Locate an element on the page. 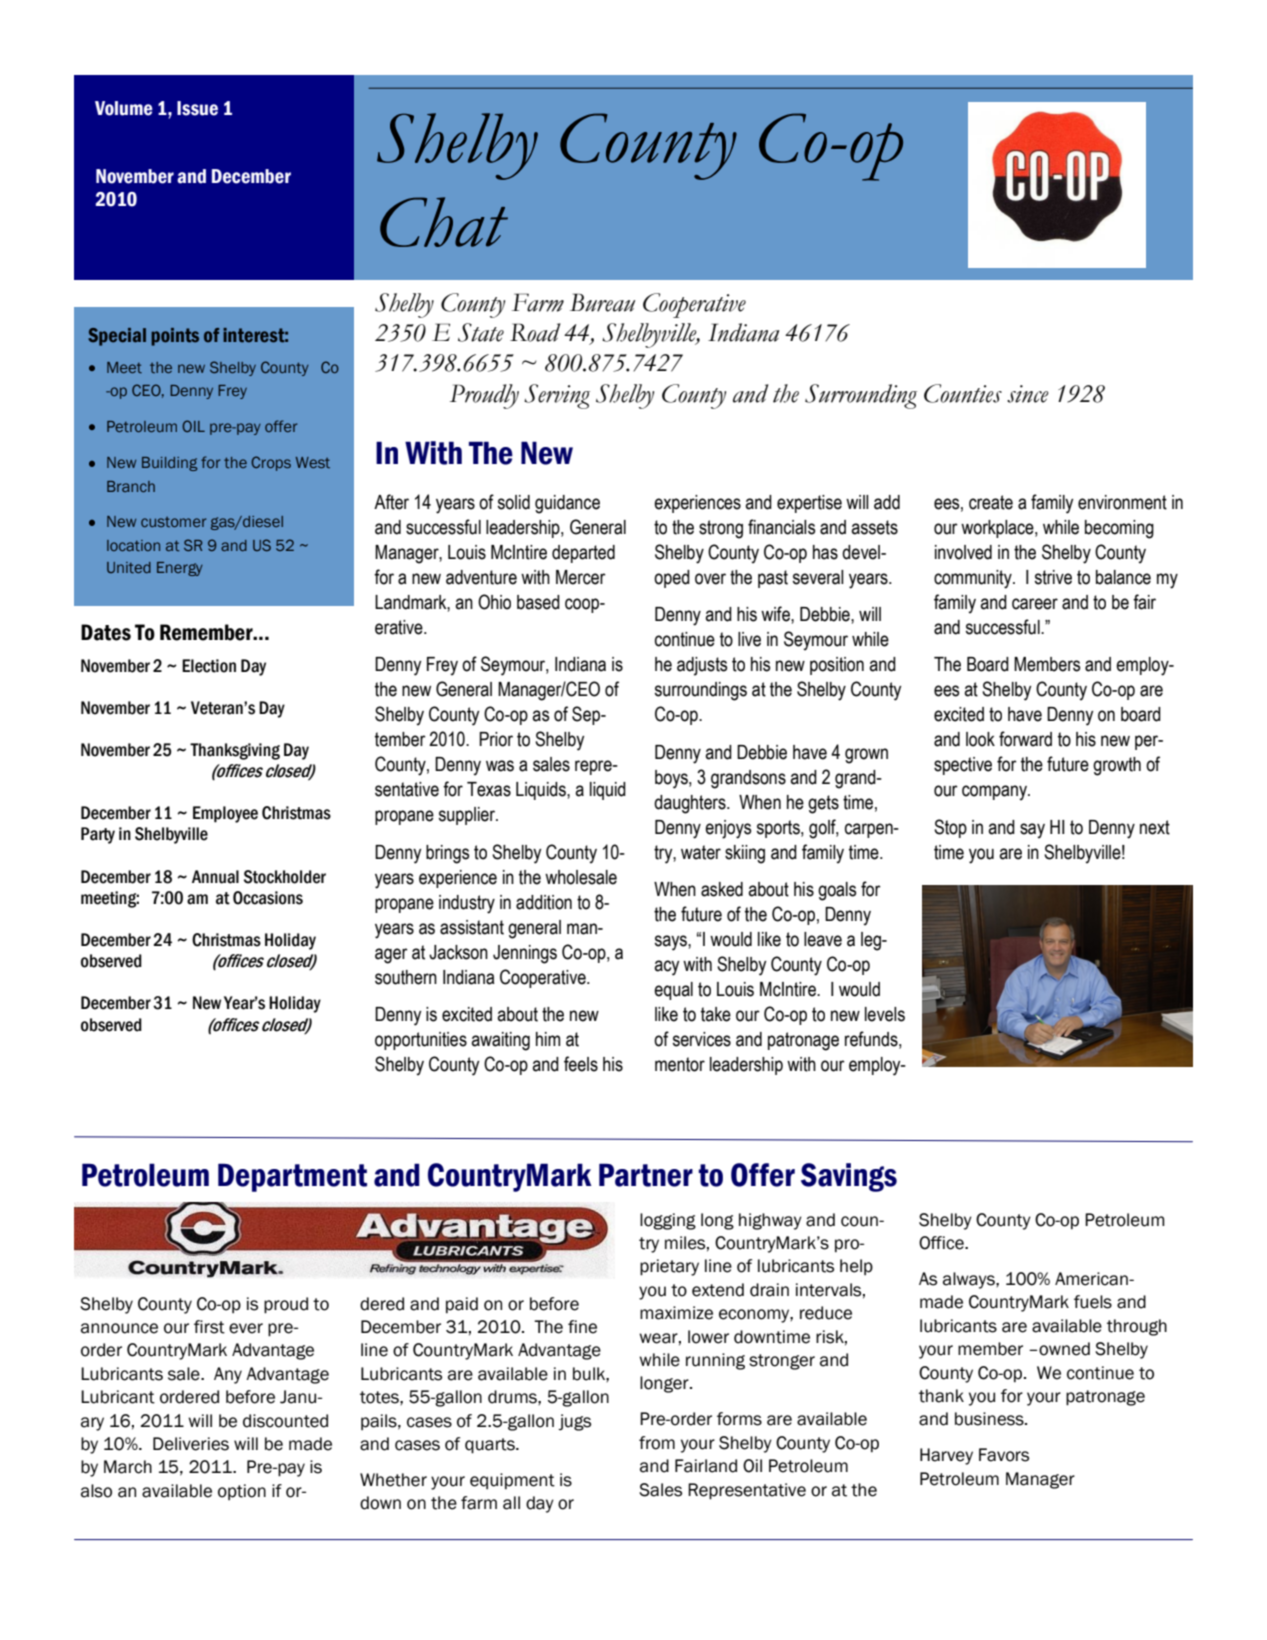 Image resolution: width=1267 pixels, height=1640 pixels. company is located at coordinates (995, 793).
